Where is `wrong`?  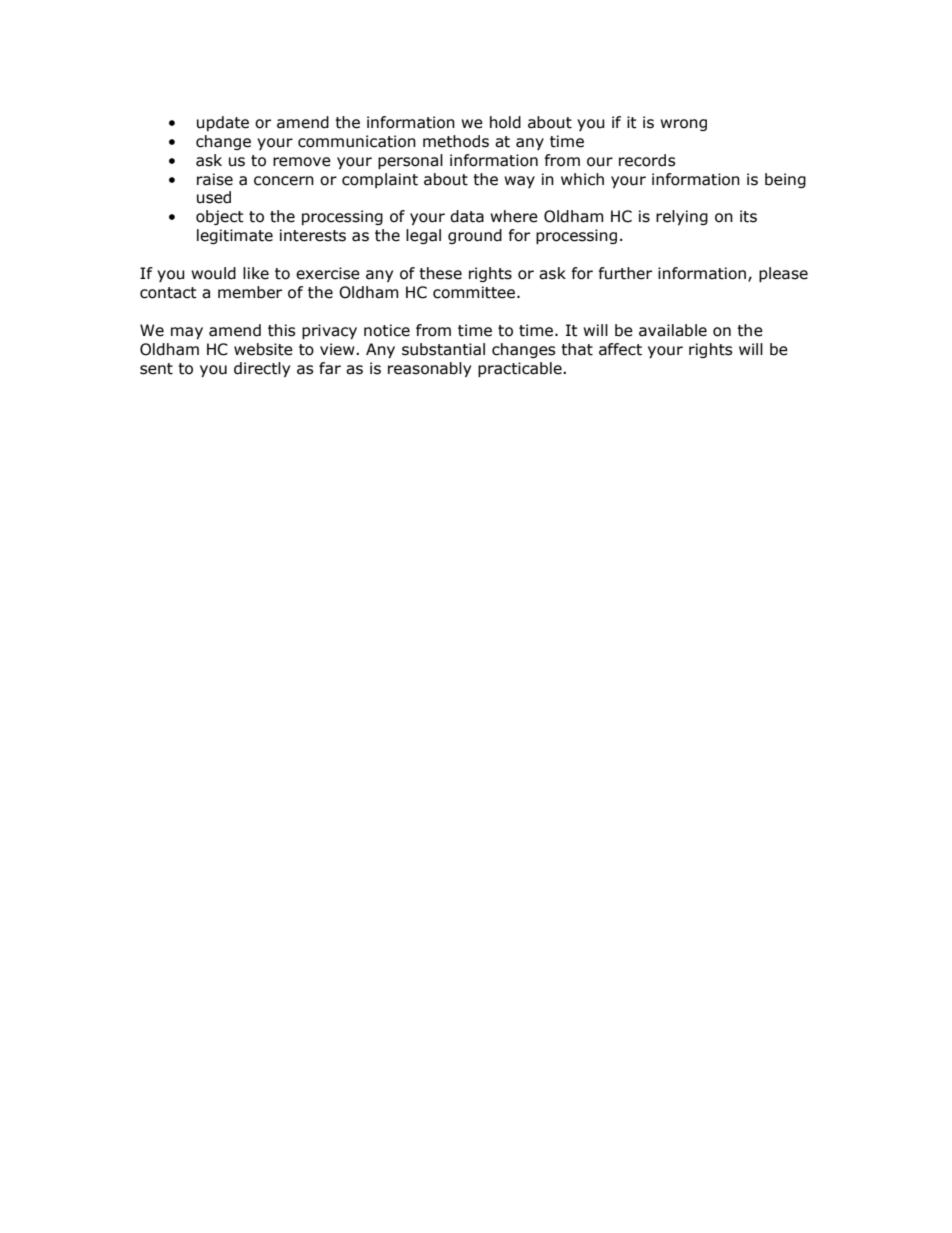 wrong is located at coordinates (683, 125).
